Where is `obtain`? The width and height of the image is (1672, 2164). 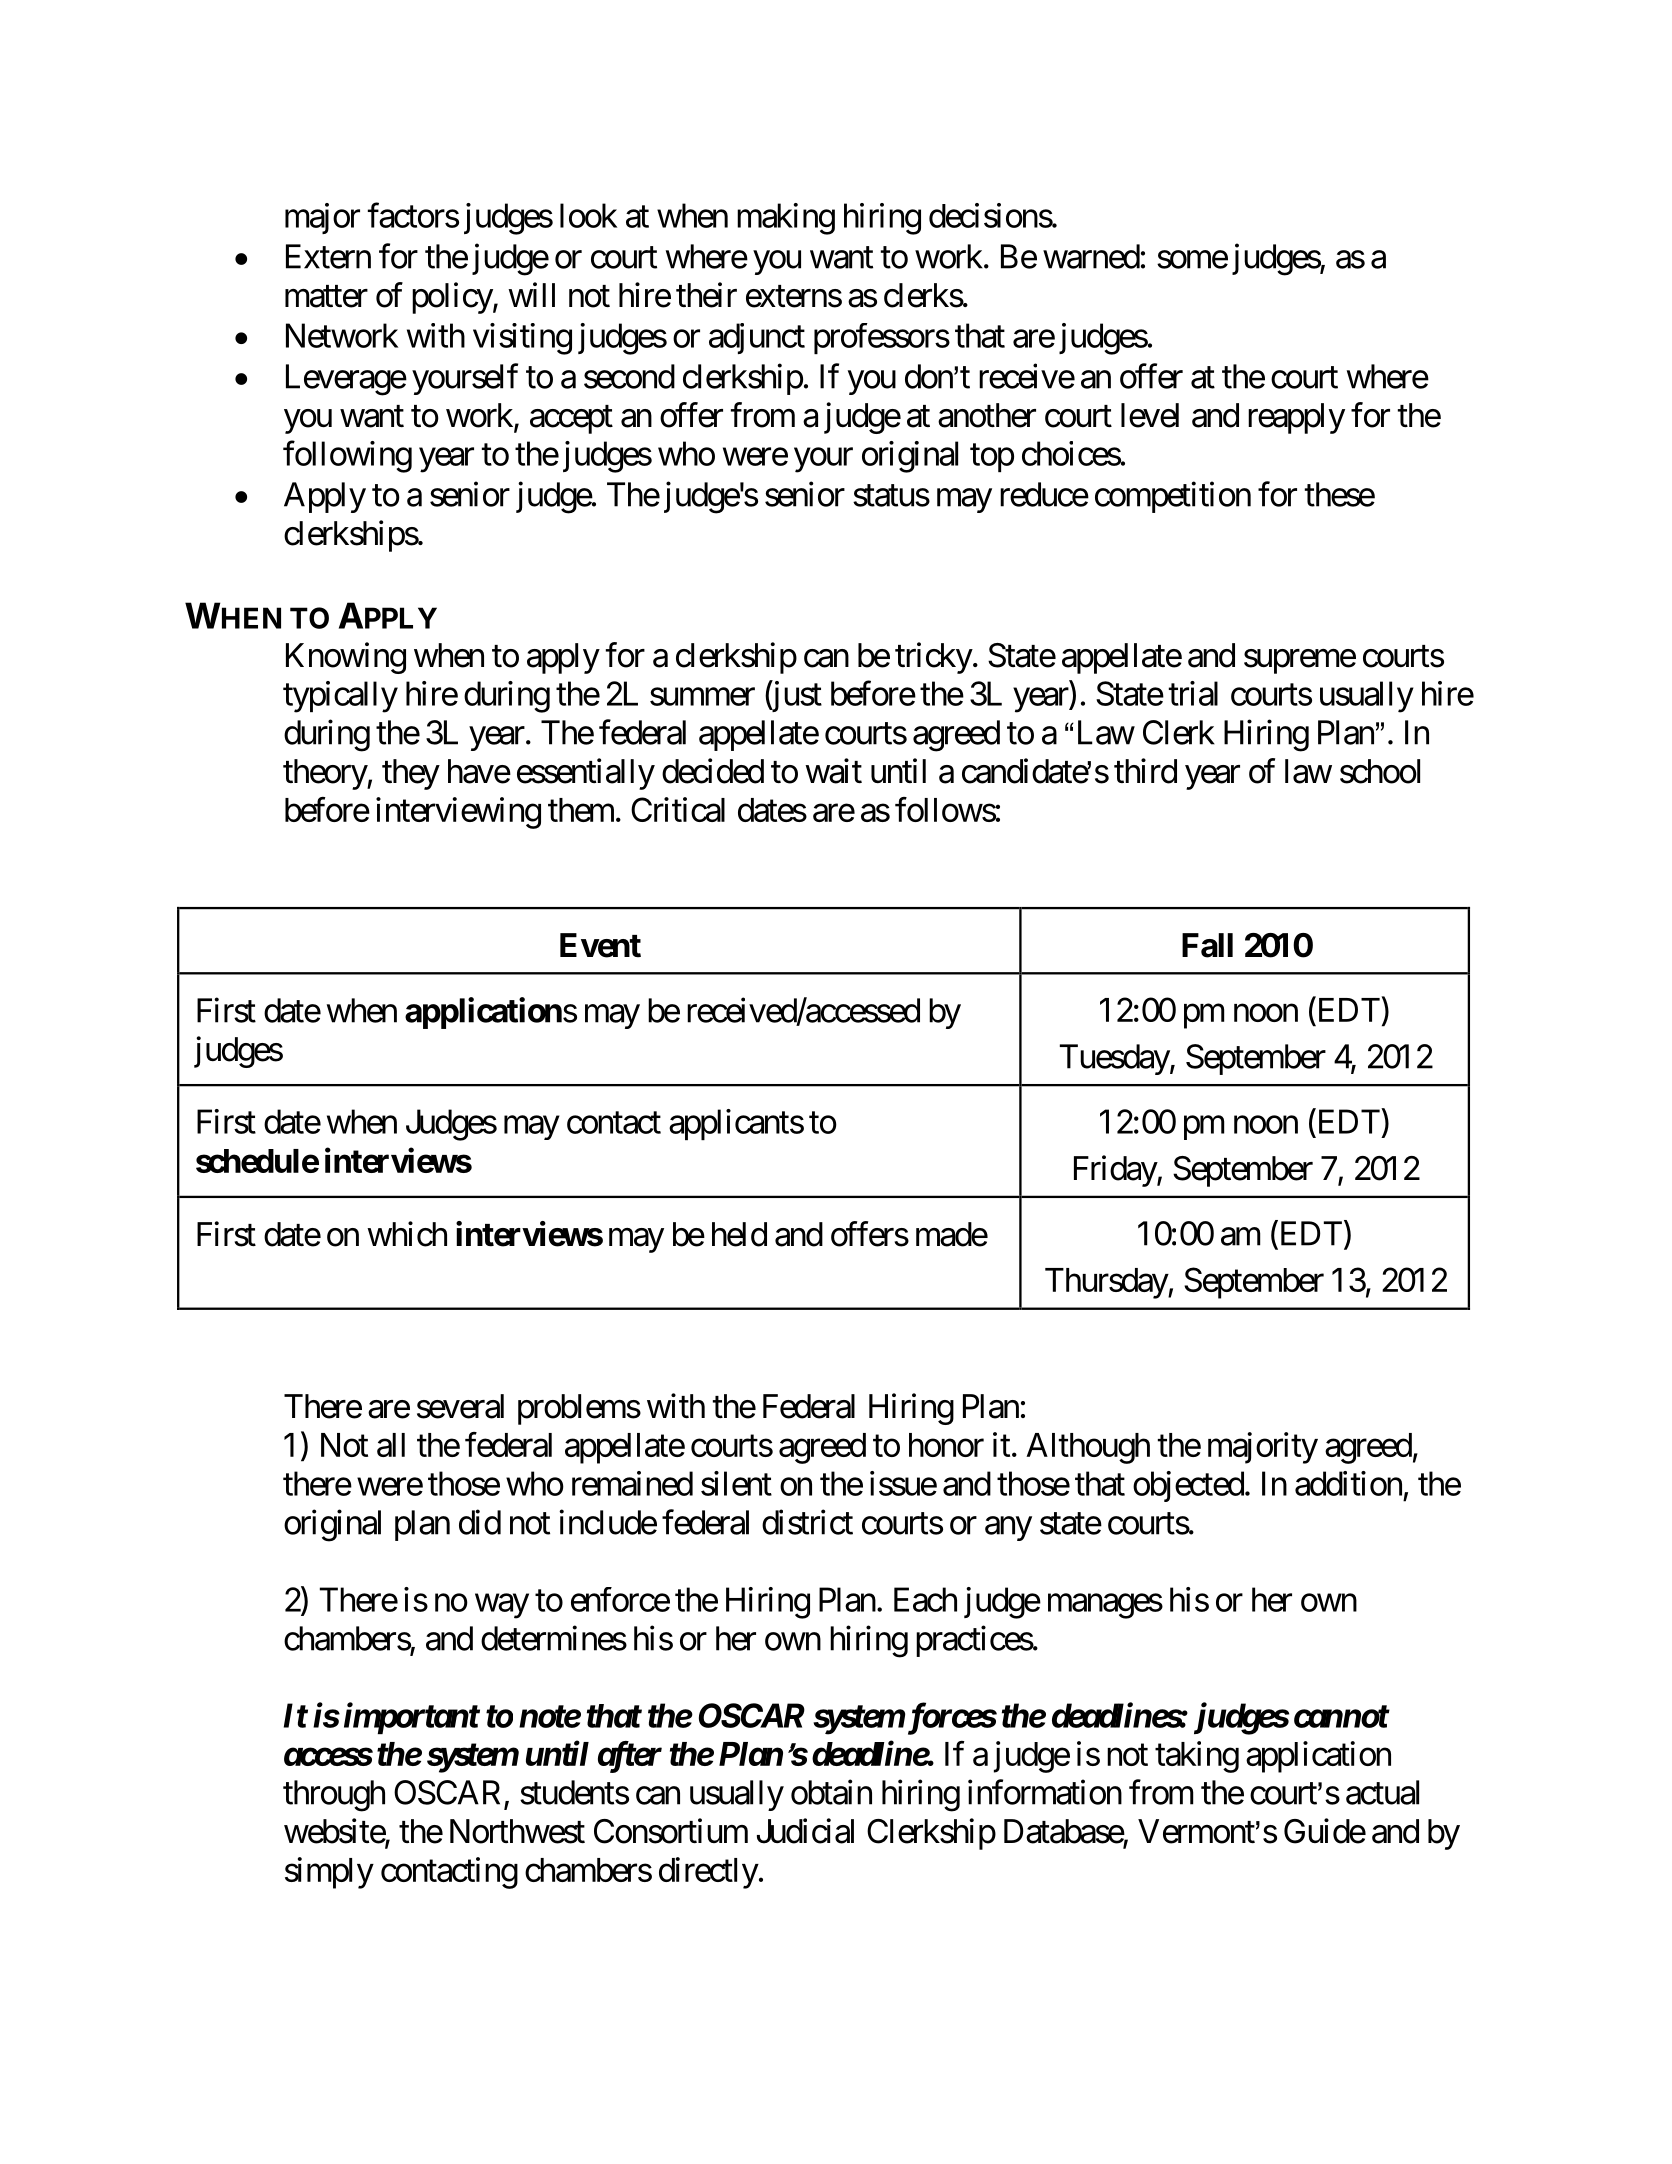 obtain is located at coordinates (831, 1792).
